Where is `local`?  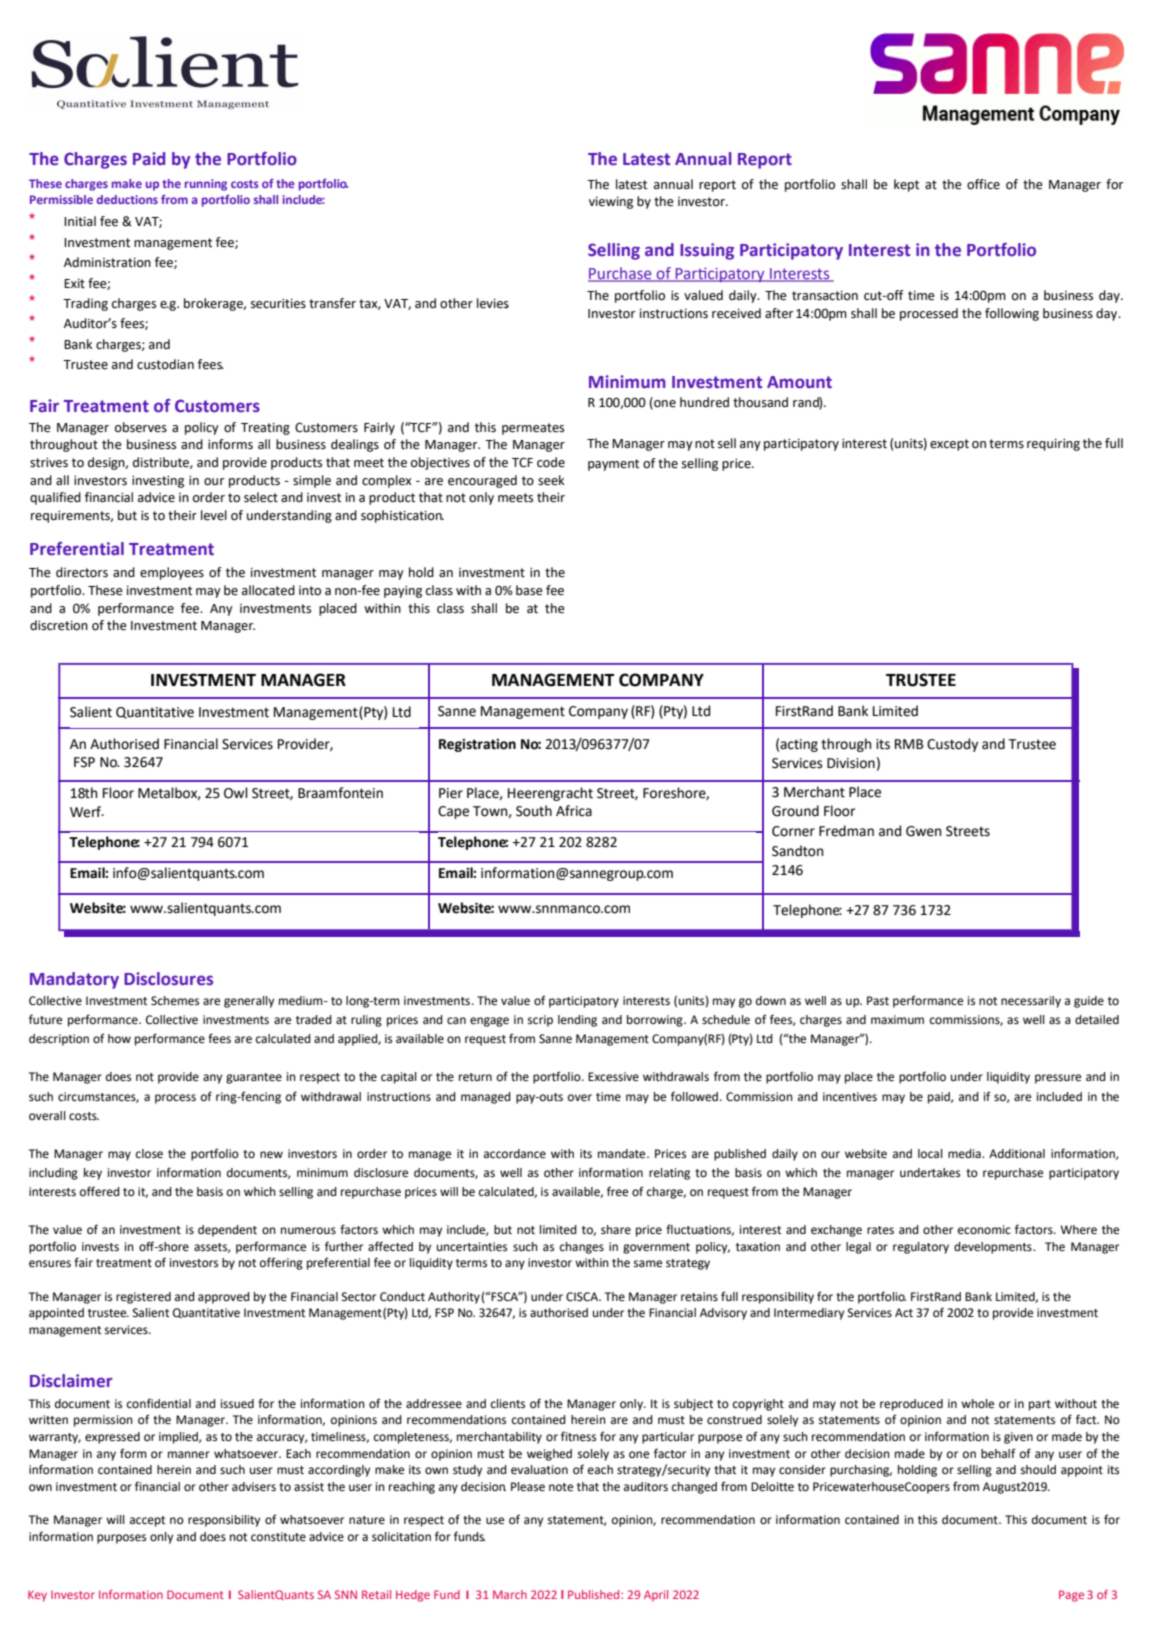
local is located at coordinates (930, 1153).
